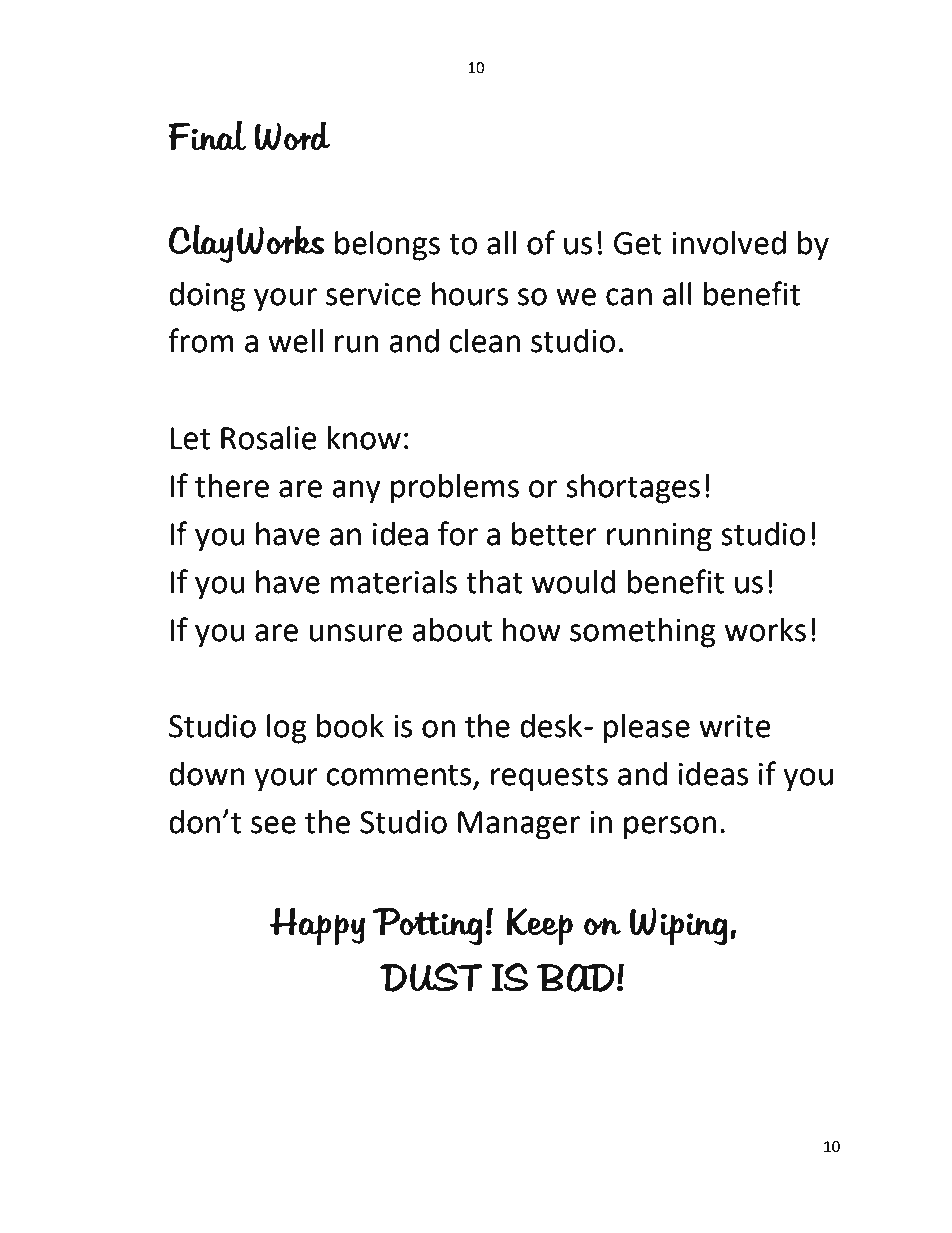 The width and height of the document is (952, 1233). What do you see at coordinates (292, 136) in the document?
I see `Word` at bounding box center [292, 136].
